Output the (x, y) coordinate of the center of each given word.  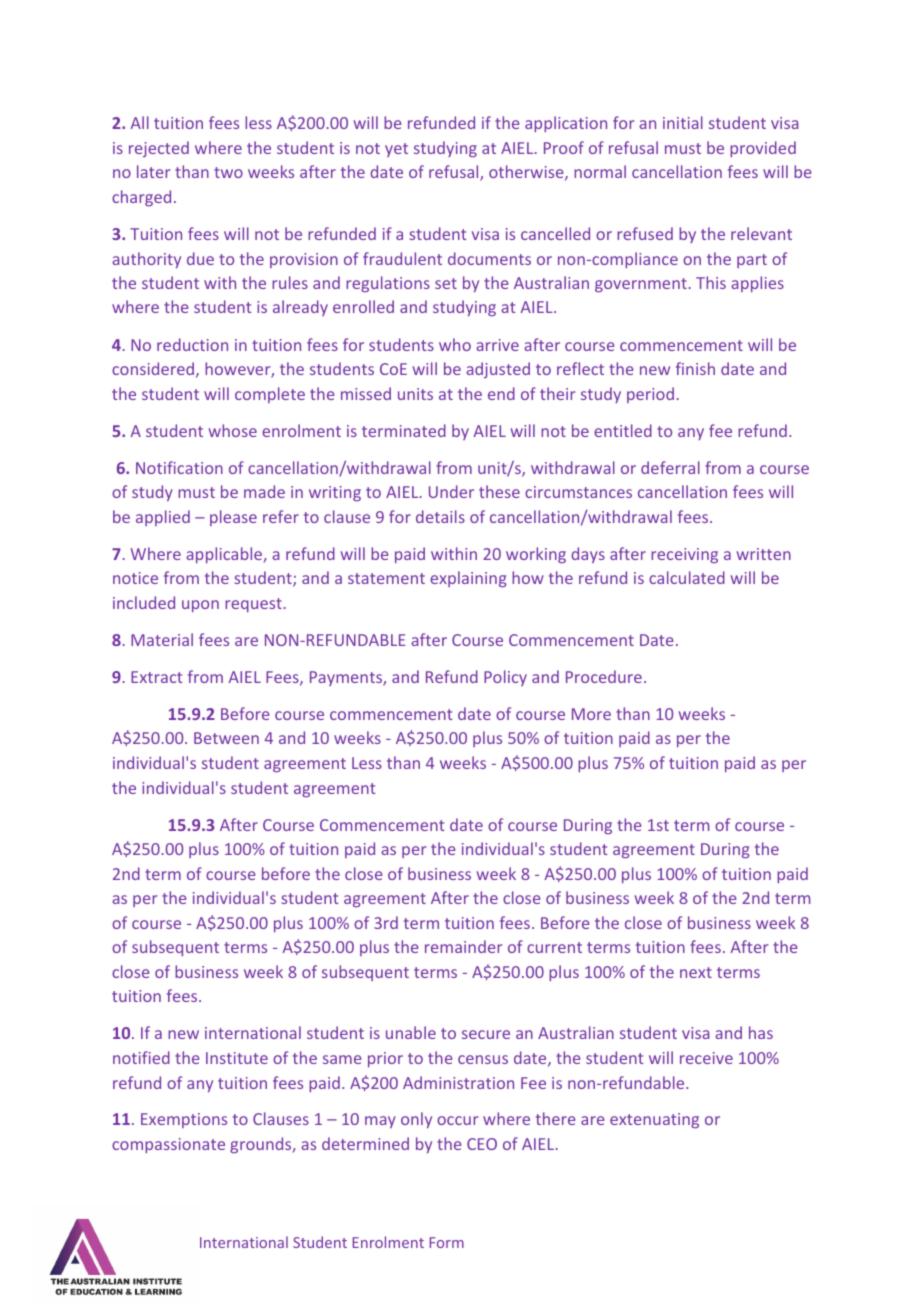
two (228, 172)
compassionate (168, 1145)
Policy (505, 678)
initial (683, 122)
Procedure (604, 676)
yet (396, 150)
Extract (156, 677)
